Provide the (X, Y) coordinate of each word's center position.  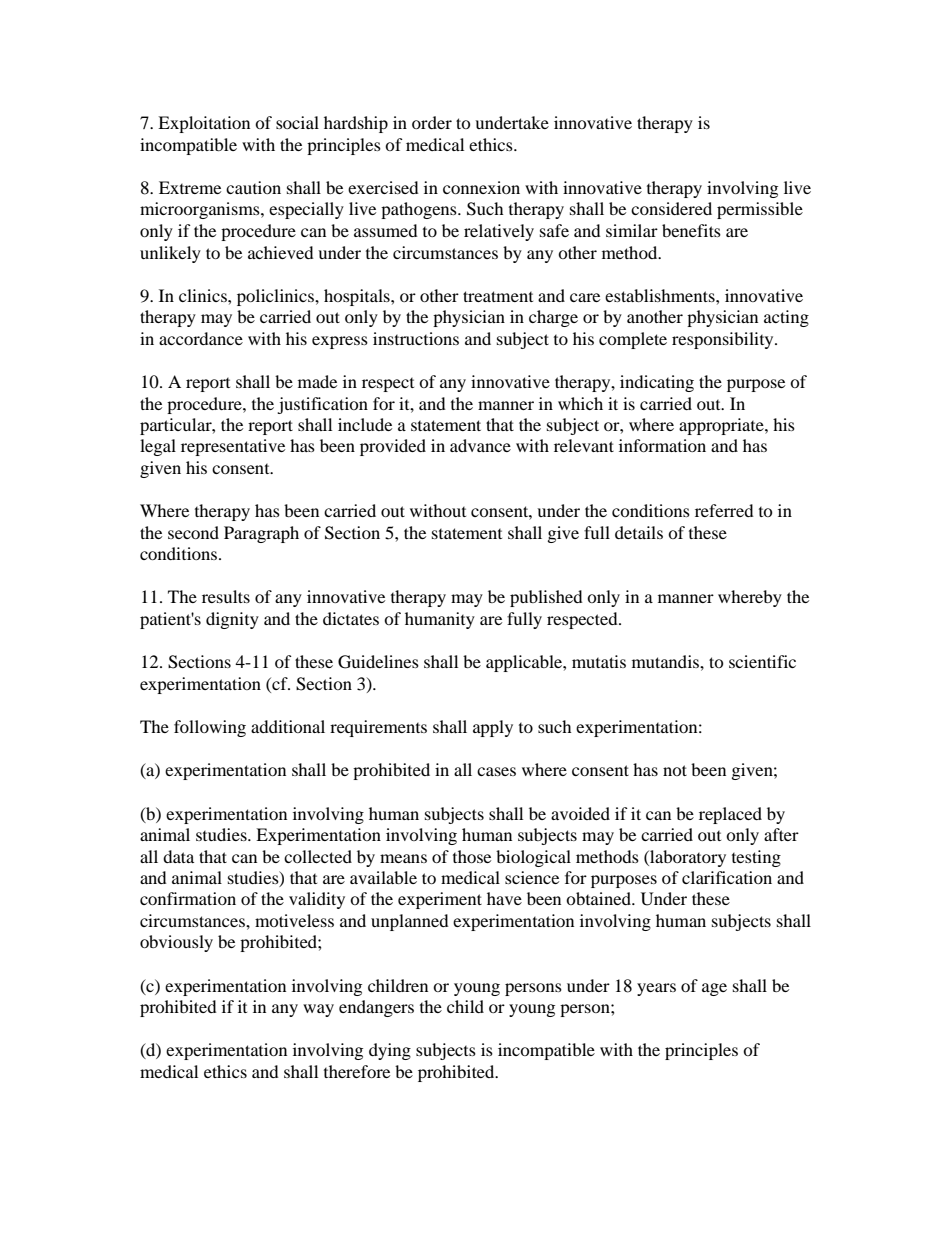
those (472, 856)
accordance (201, 338)
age (714, 989)
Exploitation (204, 124)
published (546, 598)
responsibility (724, 340)
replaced (730, 815)
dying (390, 1051)
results (226, 596)
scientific (762, 661)
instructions (416, 338)
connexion (481, 187)
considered (671, 208)
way (318, 1010)
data (178, 856)
